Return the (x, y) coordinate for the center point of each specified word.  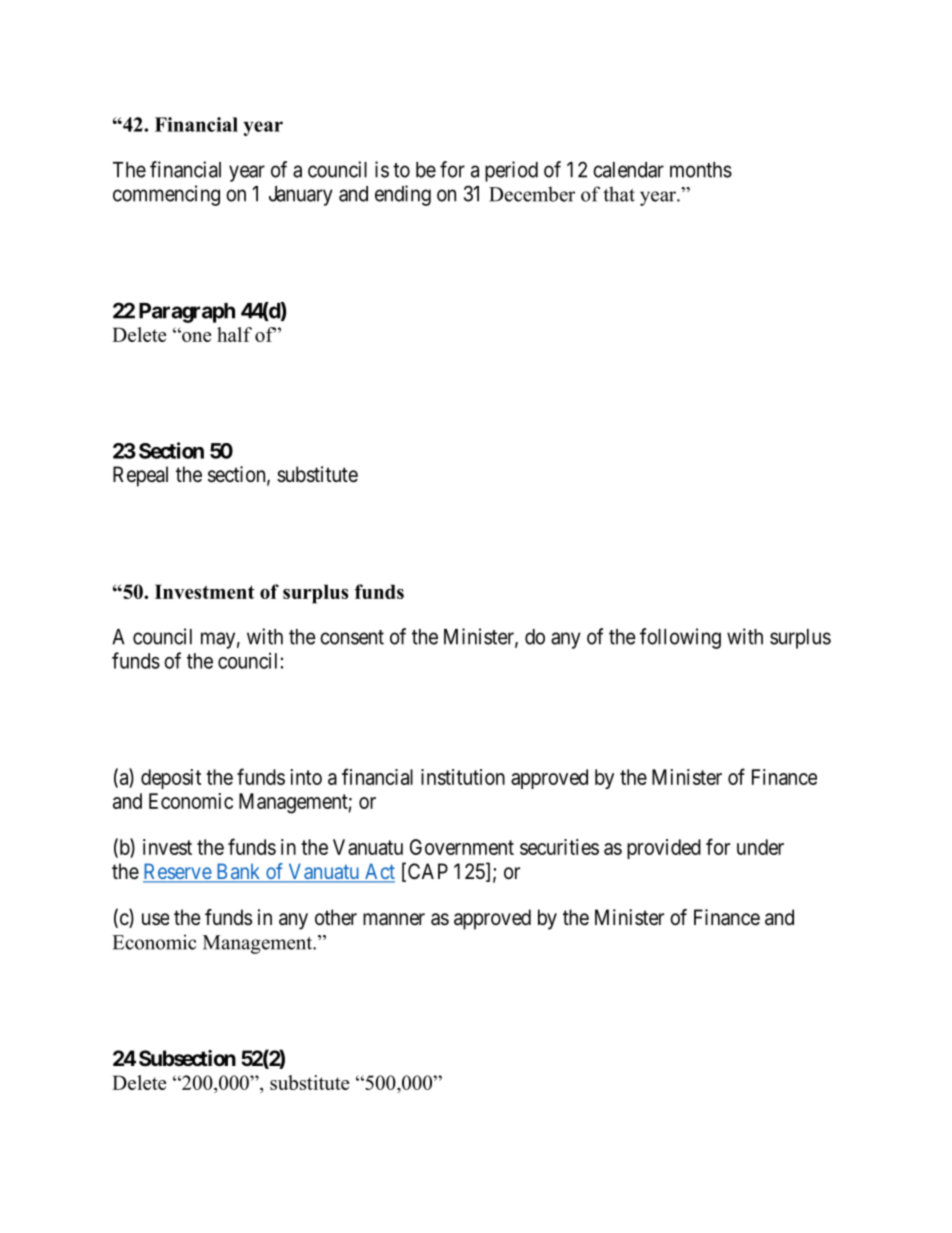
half (234, 334)
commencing (166, 195)
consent (352, 637)
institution (463, 777)
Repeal (140, 476)
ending (403, 195)
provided (664, 849)
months (701, 170)
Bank (238, 872)
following (680, 638)
